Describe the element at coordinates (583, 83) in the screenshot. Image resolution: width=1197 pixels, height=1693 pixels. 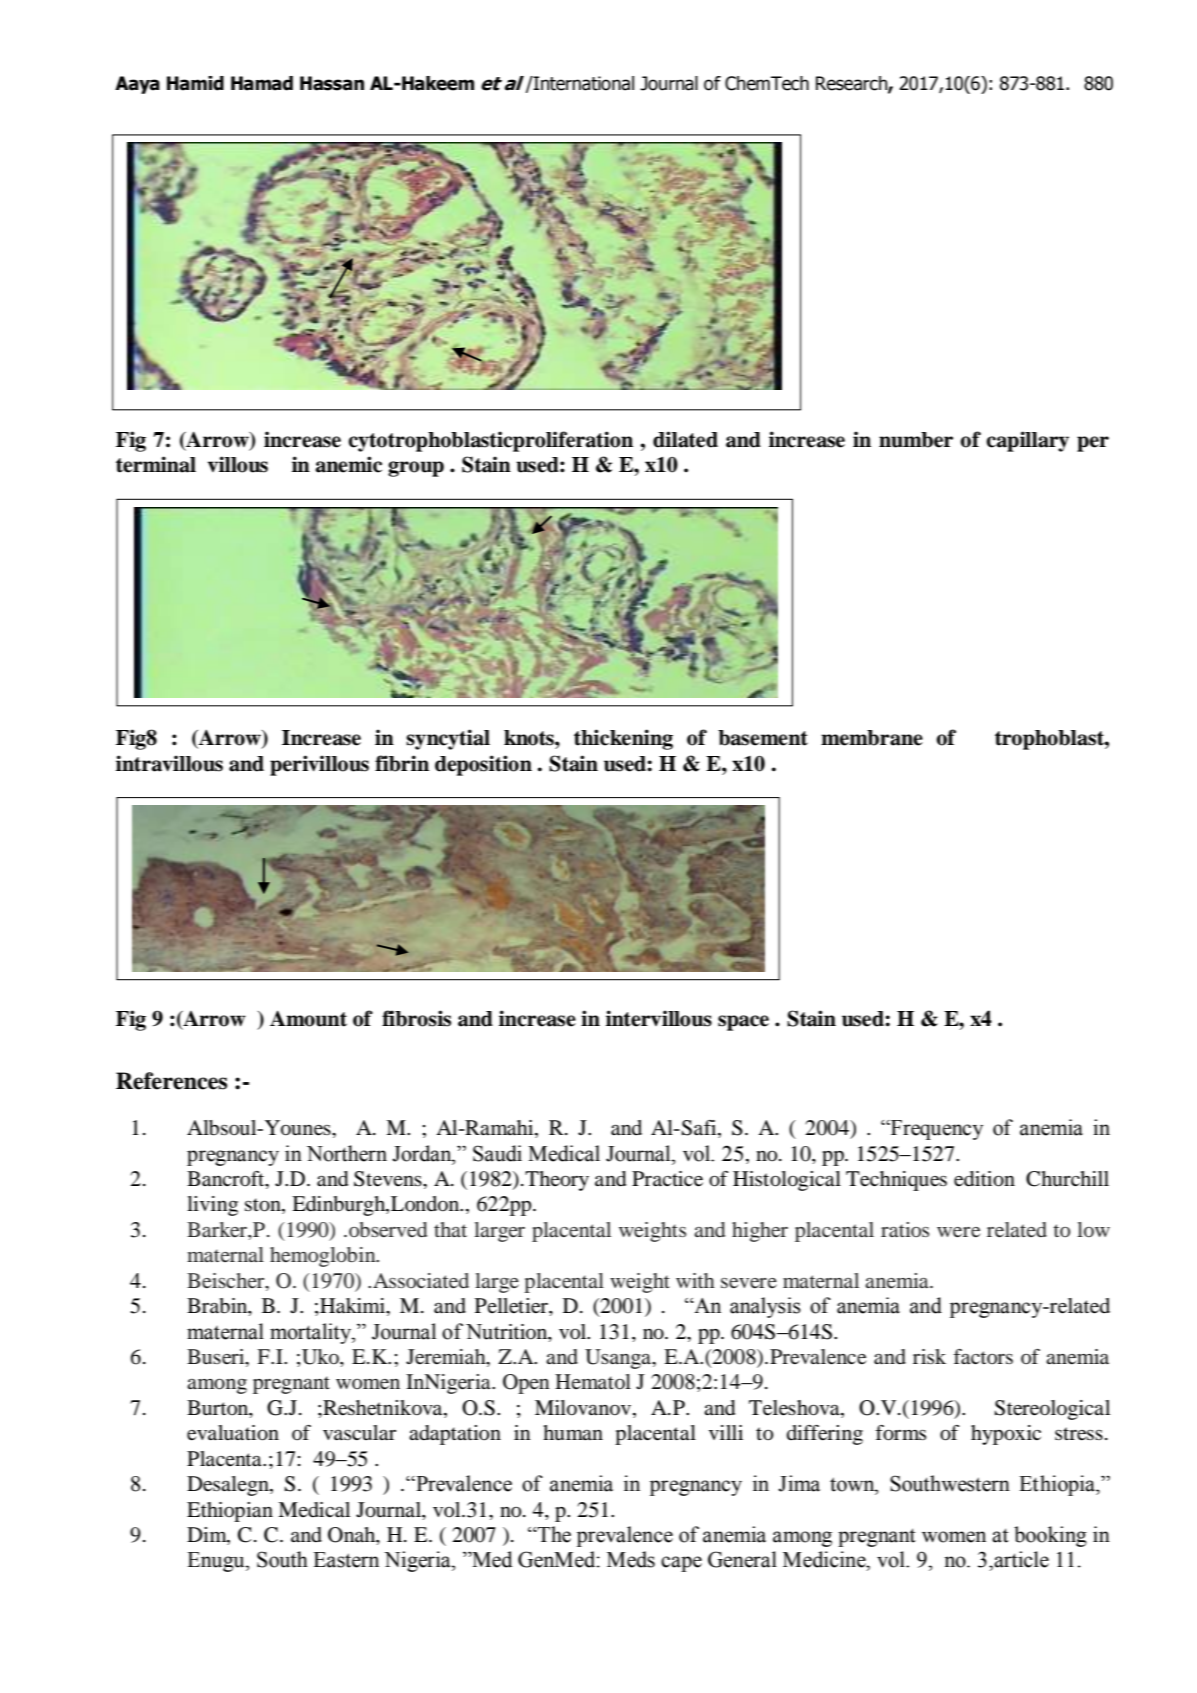
I see `International` at that location.
